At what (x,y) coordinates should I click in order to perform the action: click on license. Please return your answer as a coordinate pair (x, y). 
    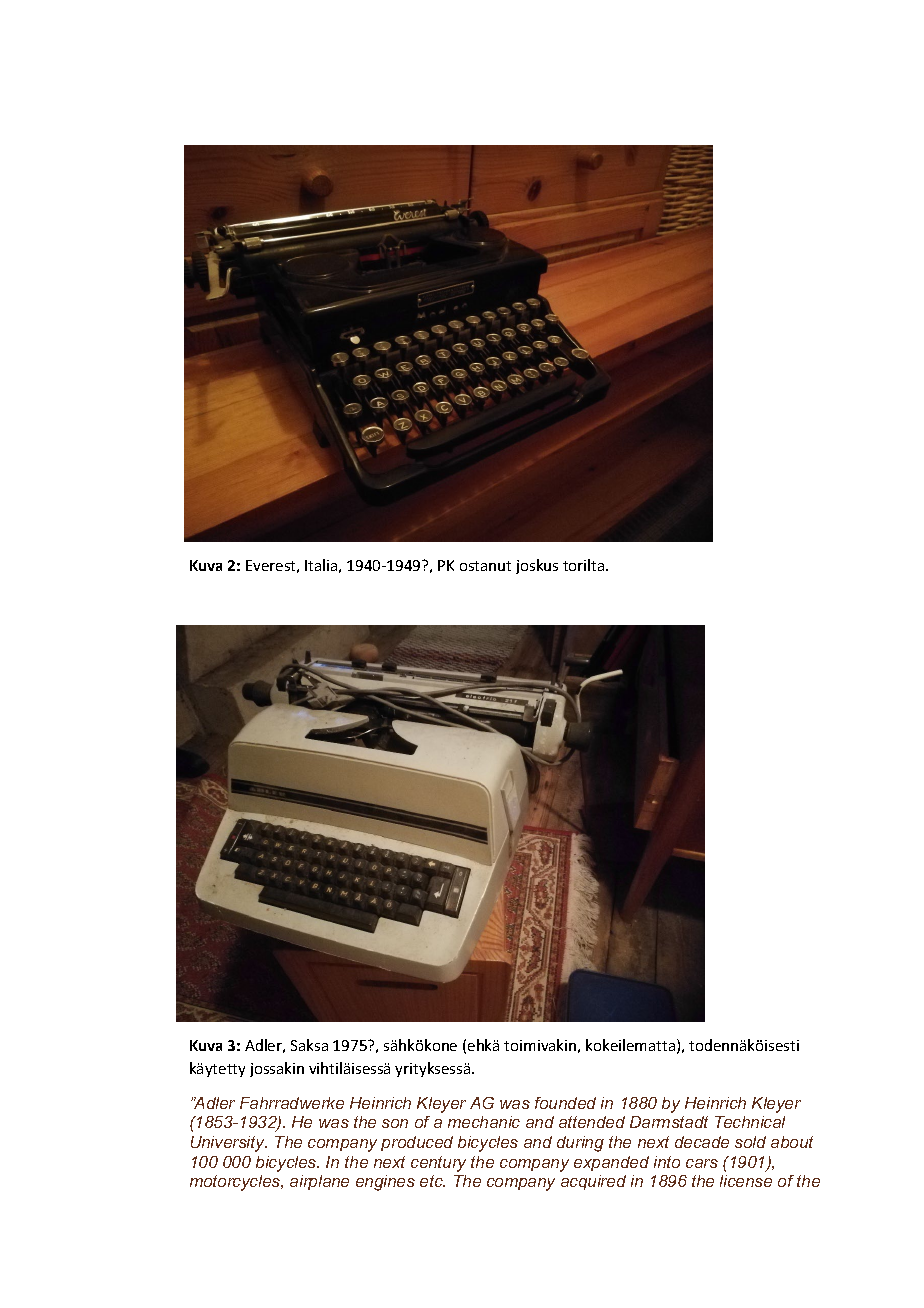
    Looking at the image, I should click on (746, 1181).
